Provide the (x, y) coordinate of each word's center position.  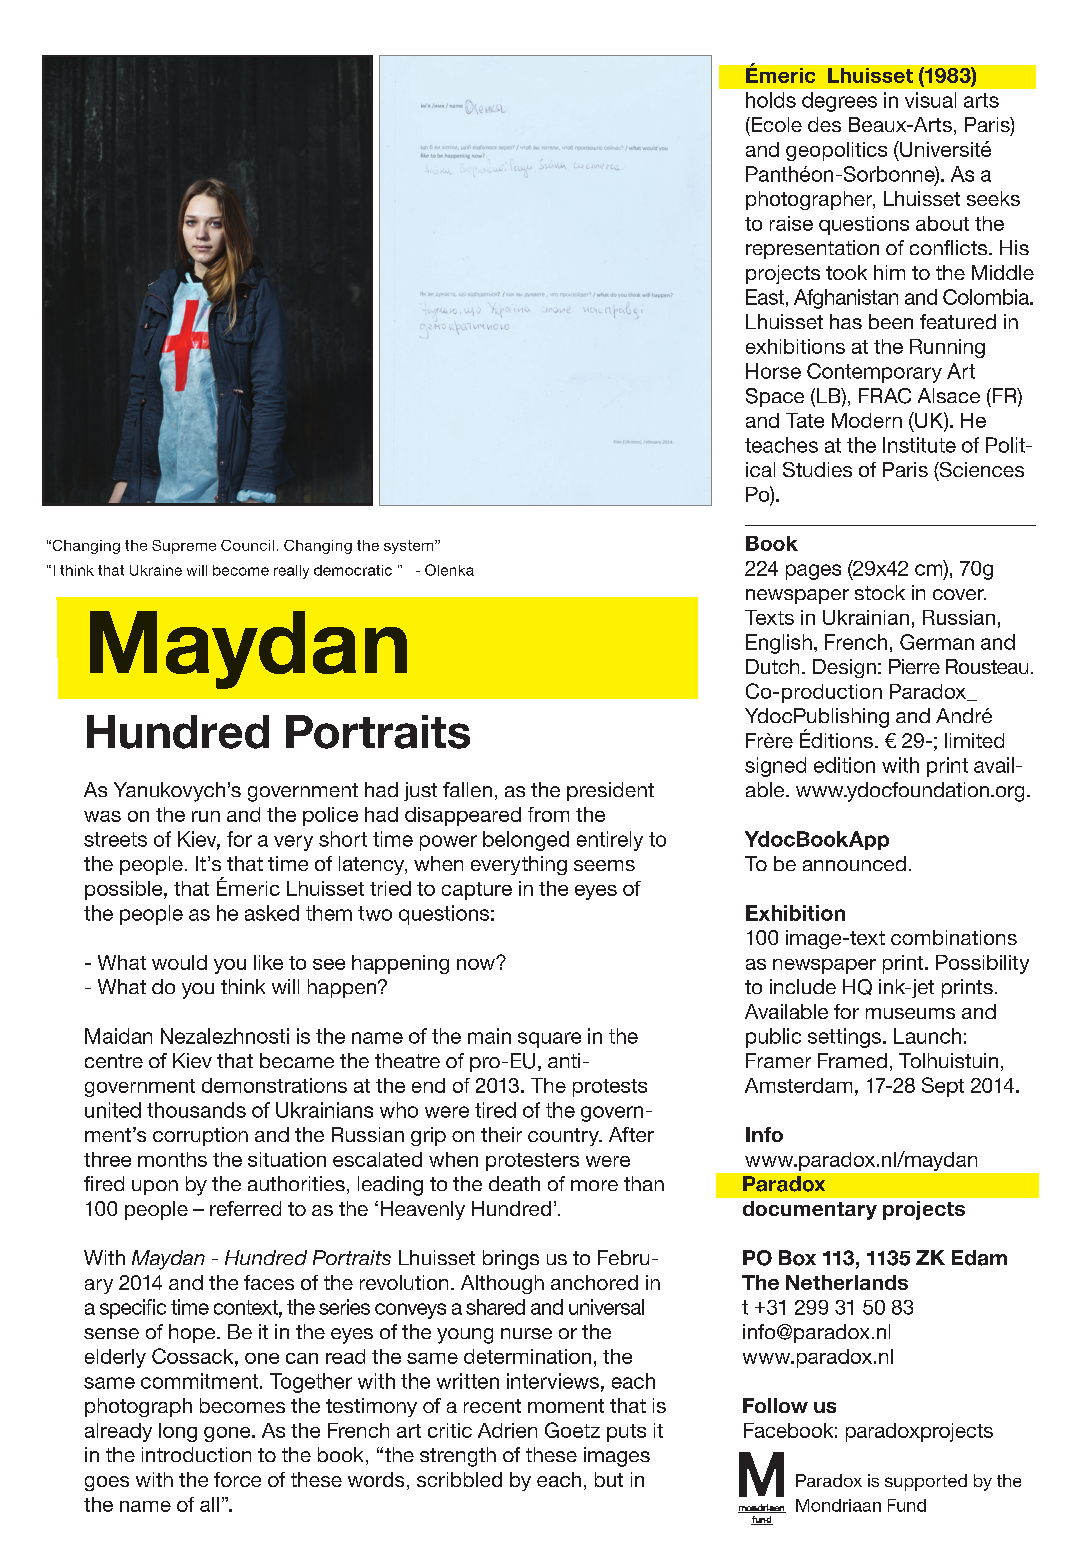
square (549, 1040)
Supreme (184, 547)
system (410, 547)
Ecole (775, 124)
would (179, 962)
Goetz (572, 1430)
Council (247, 545)
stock (880, 592)
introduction (196, 1454)
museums (910, 1013)
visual (930, 100)
